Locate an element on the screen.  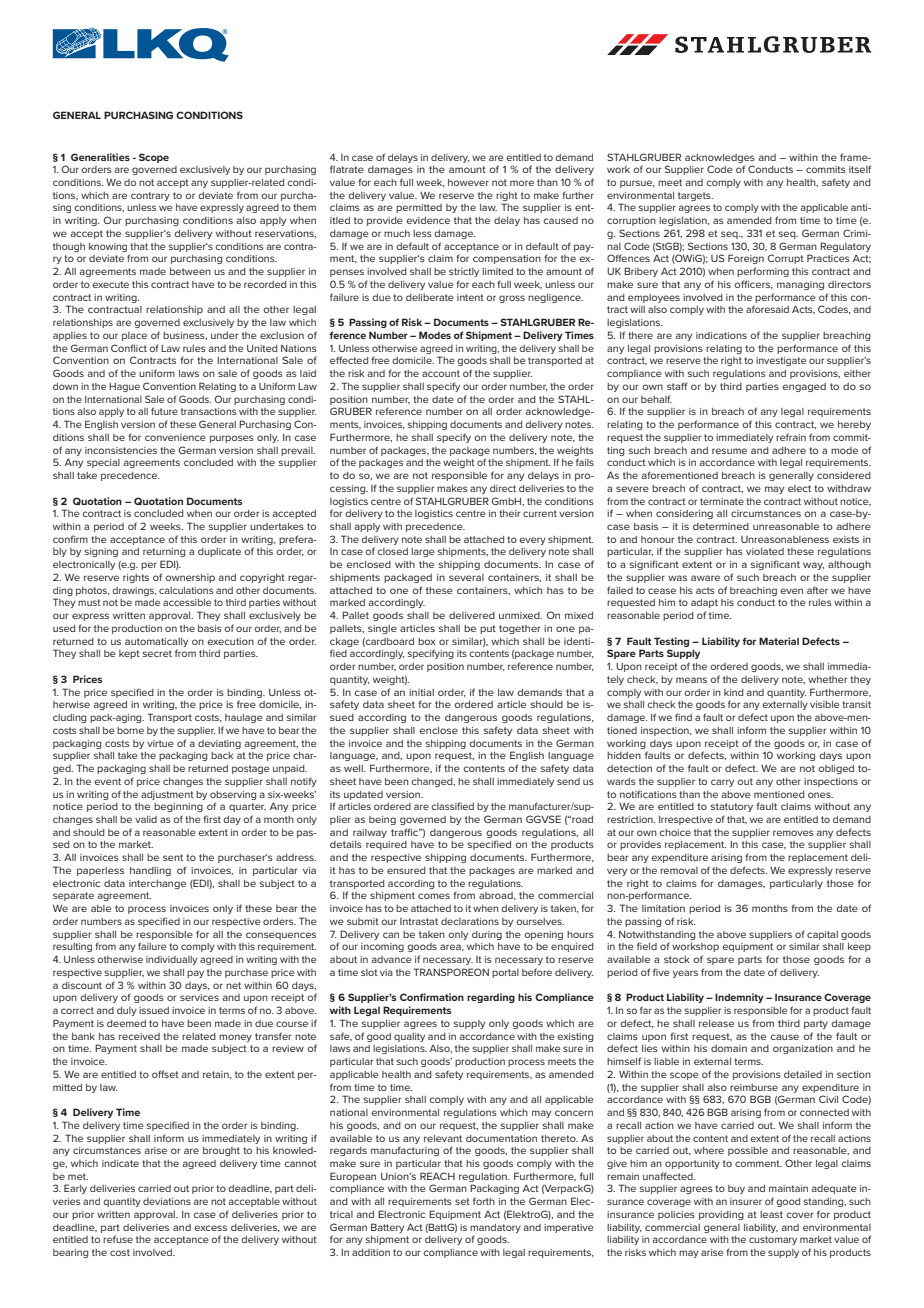
their is located at coordinates (509, 513).
